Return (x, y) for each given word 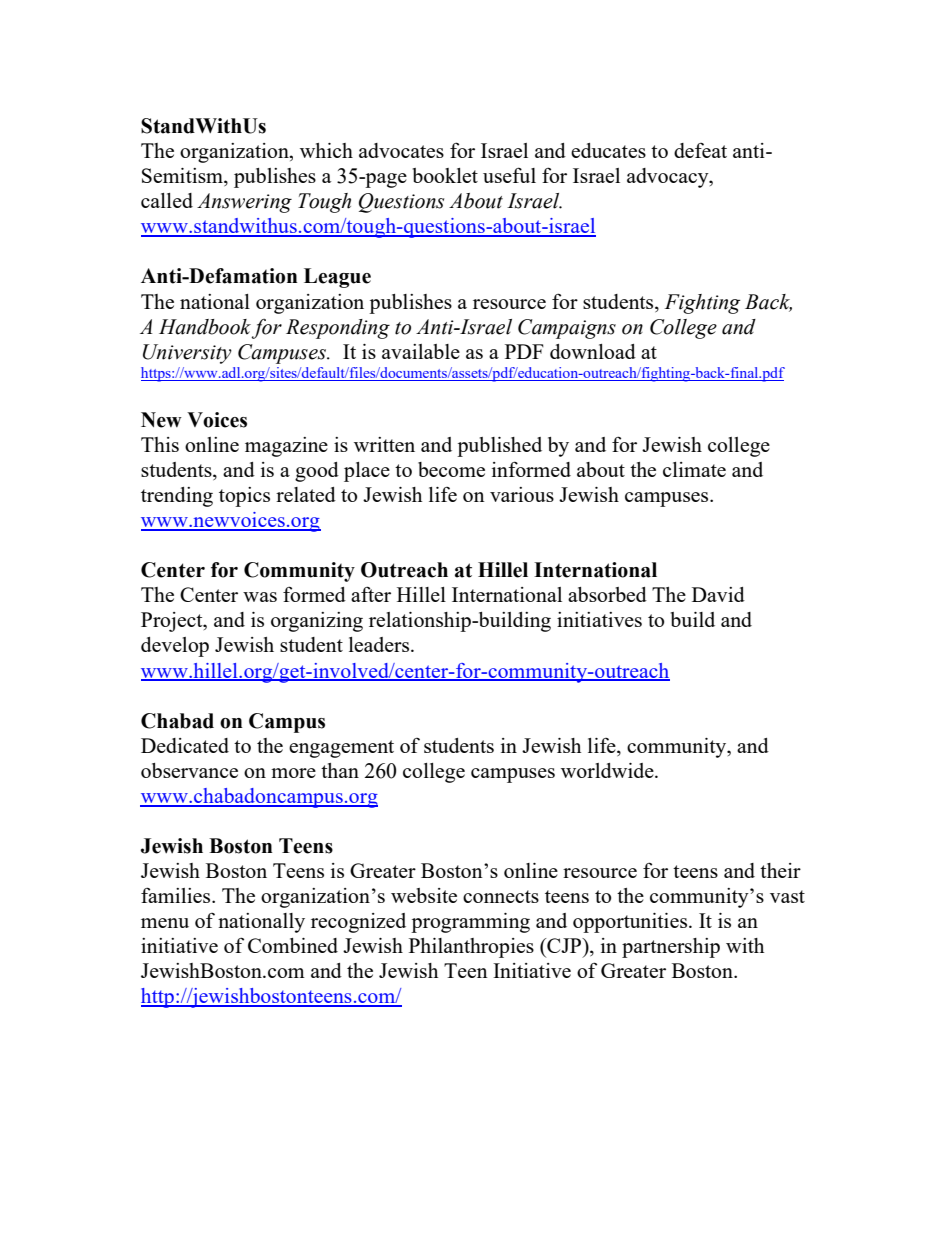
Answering (244, 203)
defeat (700, 150)
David (718, 594)
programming (470, 923)
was (260, 597)
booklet (445, 175)
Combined (293, 945)
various (522, 494)
